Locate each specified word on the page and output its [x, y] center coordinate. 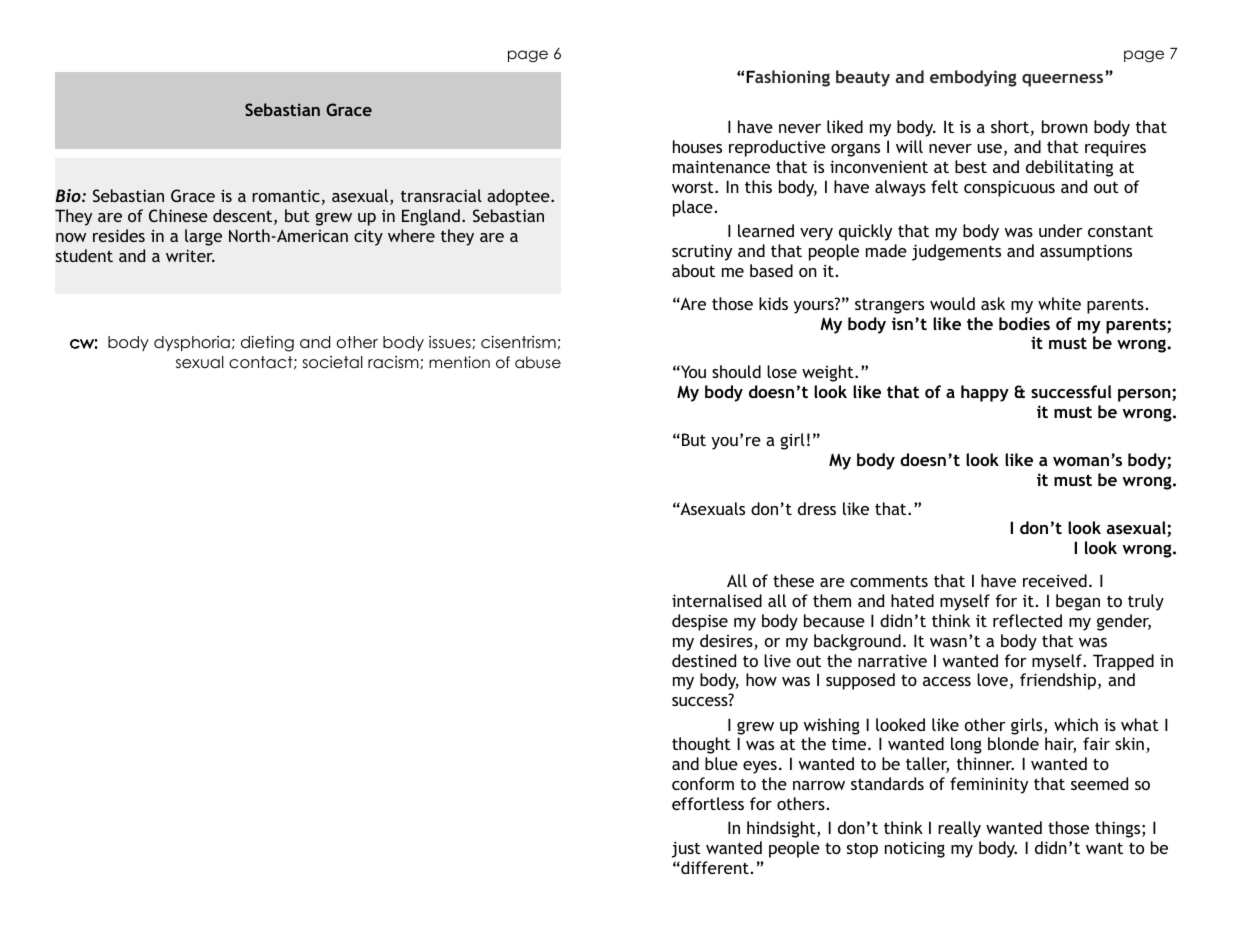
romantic [286, 195]
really [959, 829]
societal [333, 362]
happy [985, 393]
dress [817, 508]
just [686, 849]
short [1010, 126]
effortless [708, 803]
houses [697, 146]
